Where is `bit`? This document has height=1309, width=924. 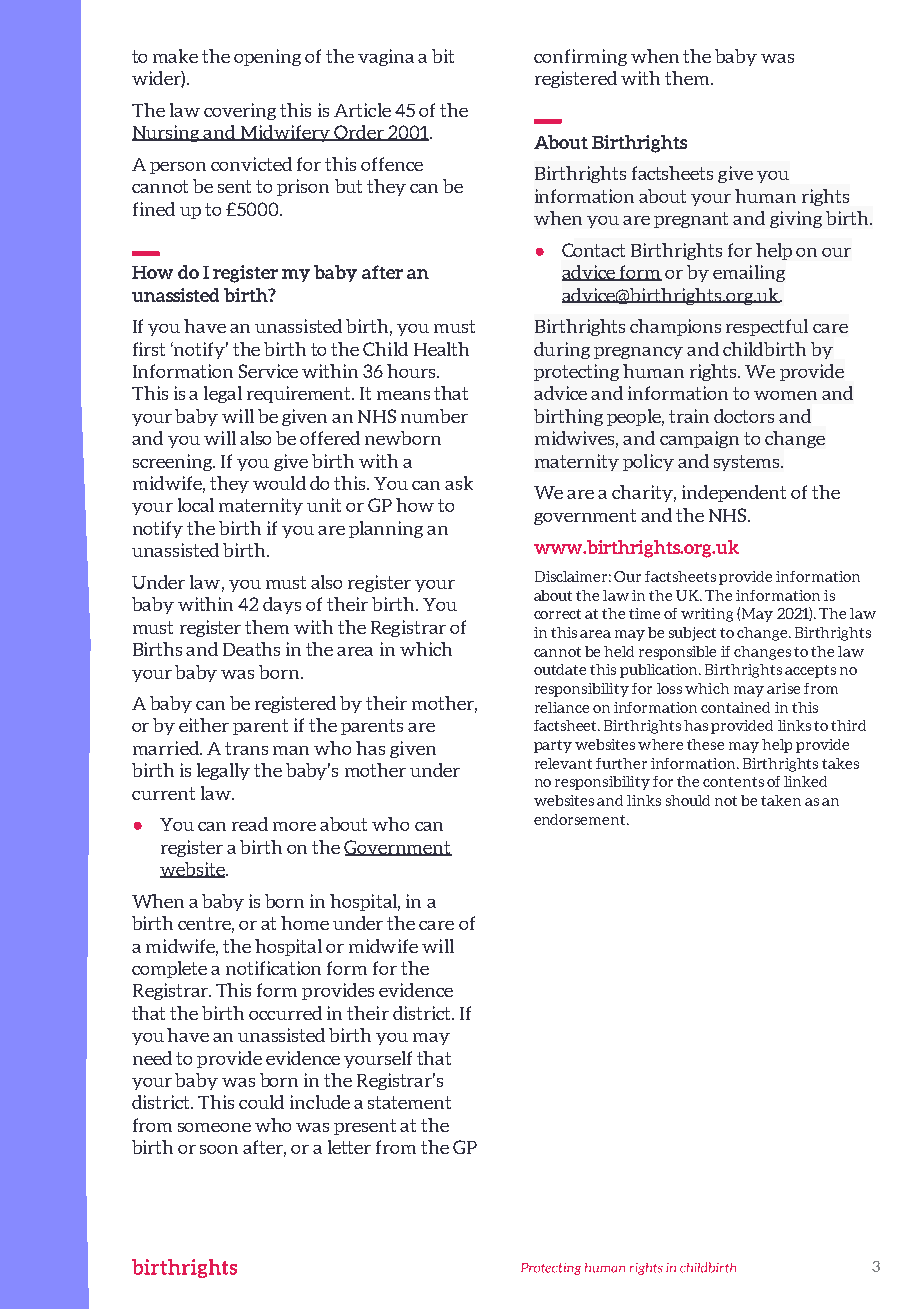 bit is located at coordinates (443, 56).
